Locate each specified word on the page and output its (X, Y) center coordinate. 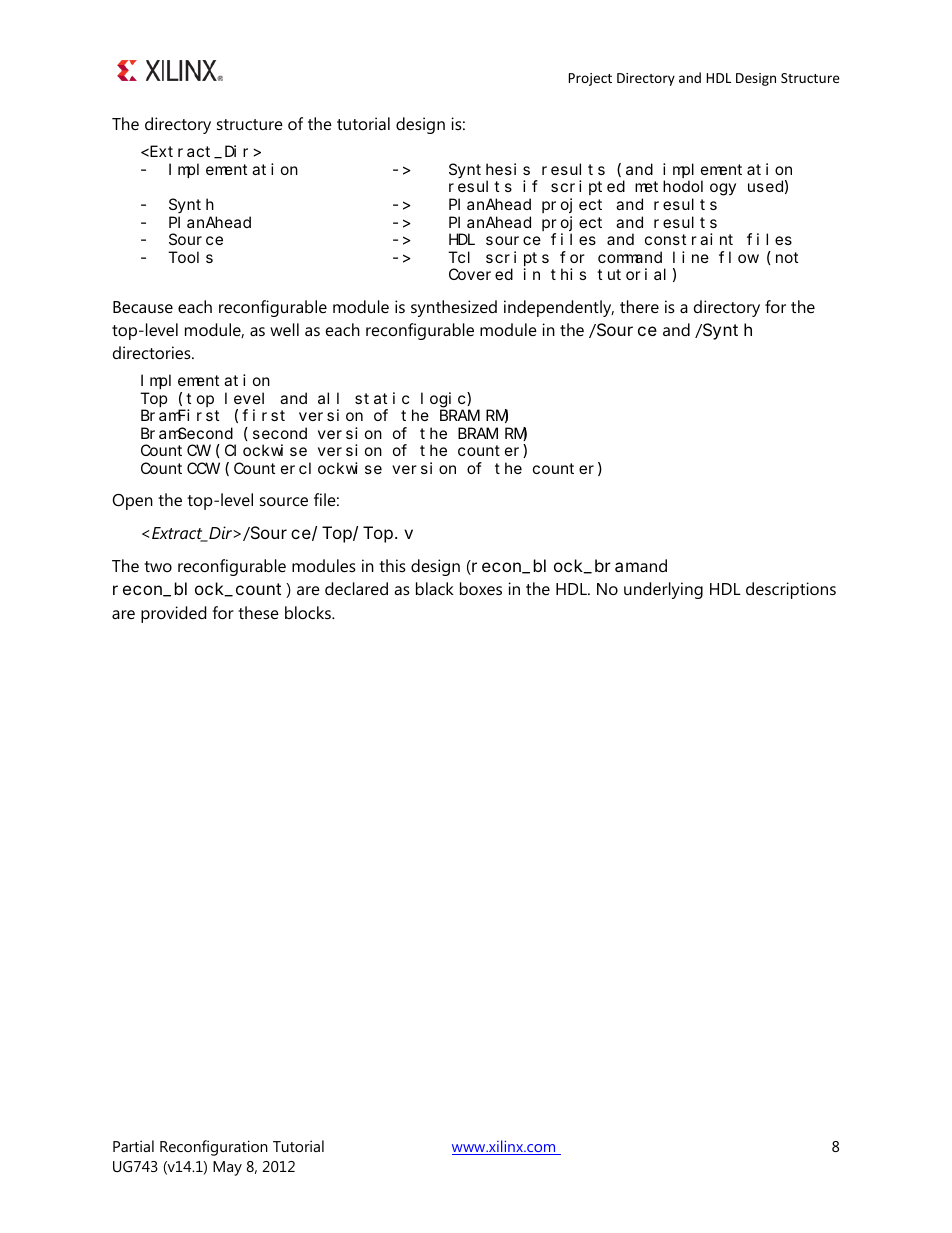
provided (173, 614)
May (227, 1168)
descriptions (791, 590)
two (158, 566)
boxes (481, 588)
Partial (133, 1146)
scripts (517, 258)
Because (143, 307)
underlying (663, 590)
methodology (685, 188)
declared (356, 588)
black (435, 588)
